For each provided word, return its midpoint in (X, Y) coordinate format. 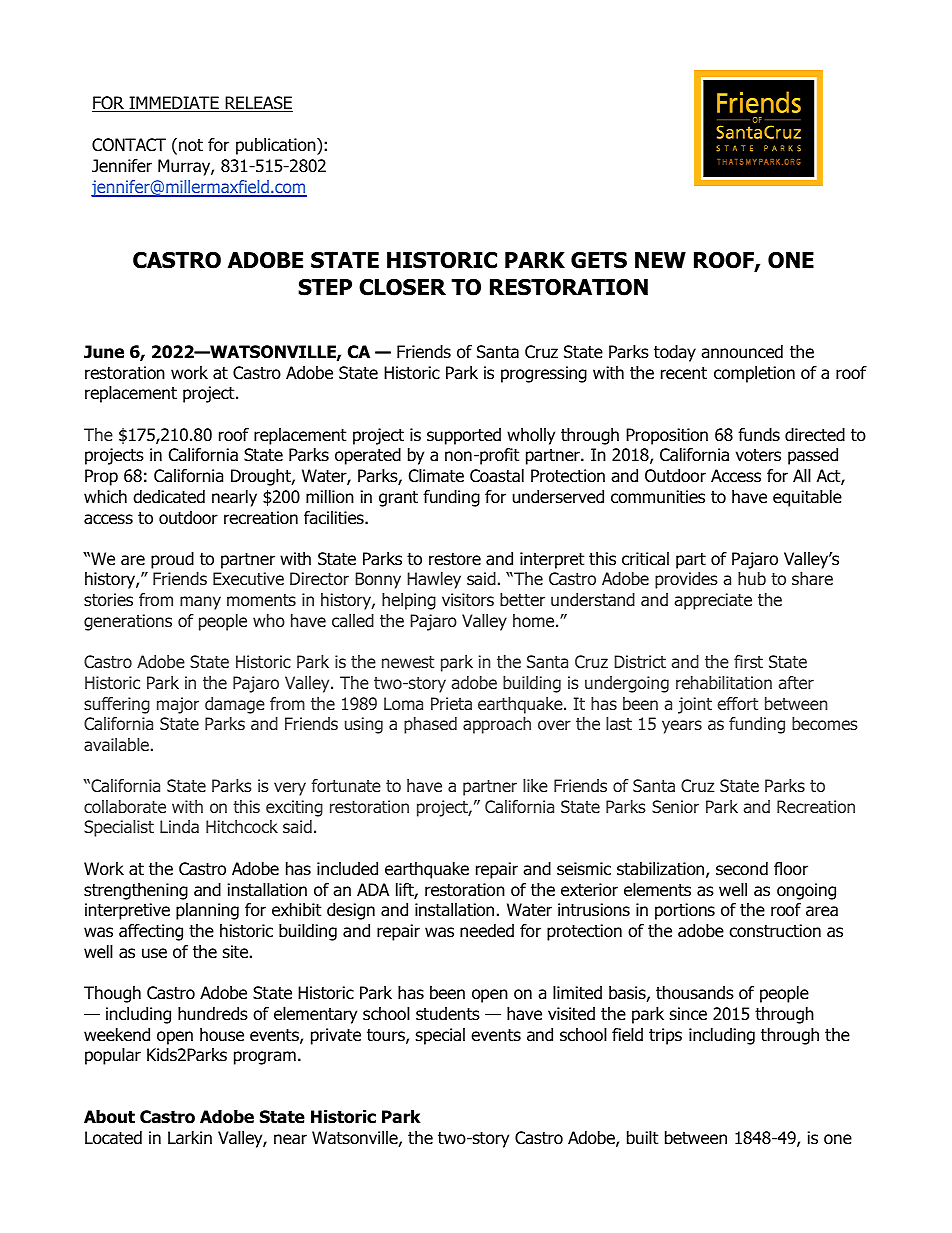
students (448, 1014)
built (642, 1138)
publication (277, 146)
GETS (599, 260)
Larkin (190, 1138)
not (191, 145)
